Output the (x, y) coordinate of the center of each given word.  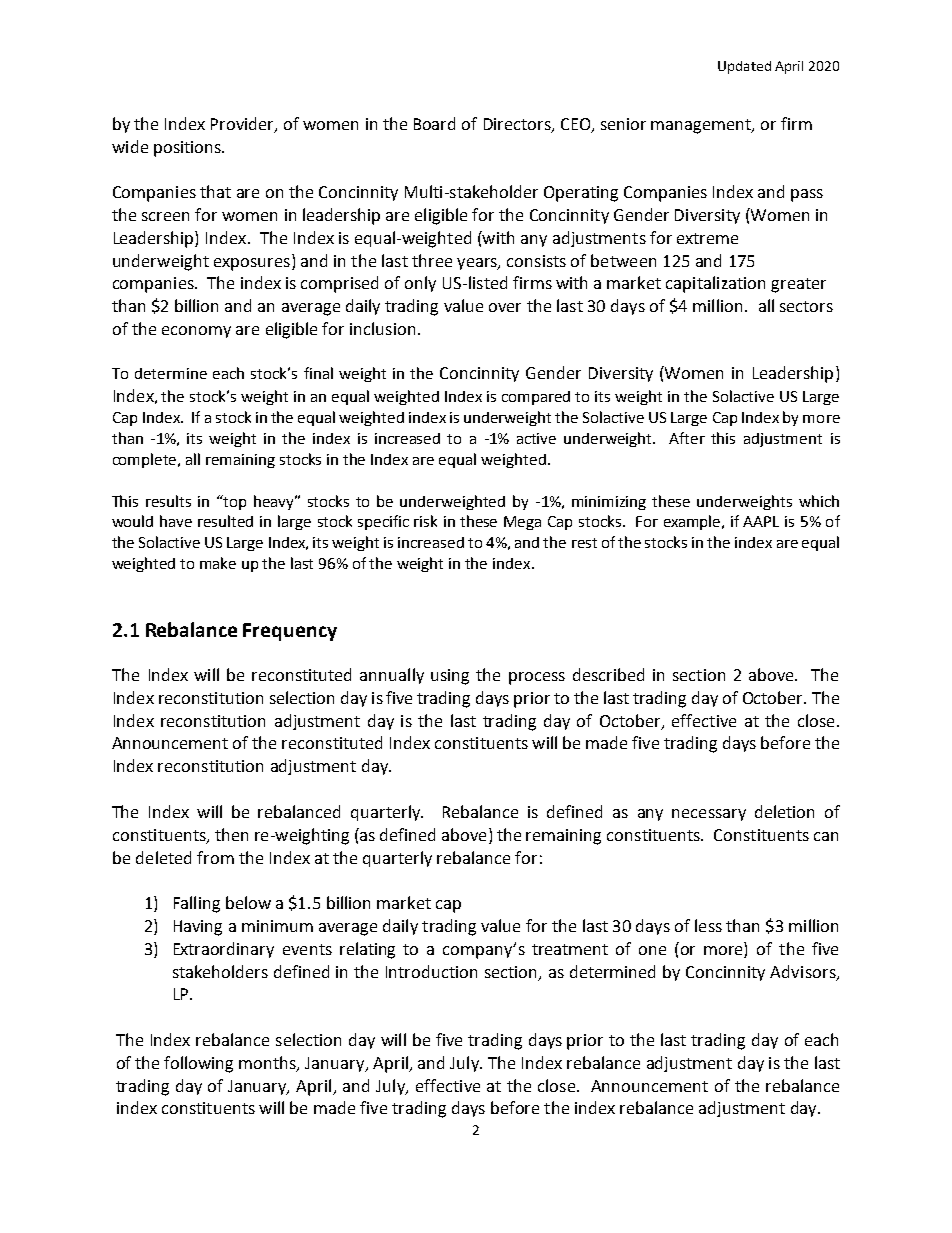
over (505, 307)
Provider (243, 124)
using (450, 677)
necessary (709, 815)
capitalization (715, 284)
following (198, 1064)
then (231, 834)
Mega (522, 523)
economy (196, 332)
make (218, 563)
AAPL (761, 521)
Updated (744, 67)
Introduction (431, 971)
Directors (518, 125)
